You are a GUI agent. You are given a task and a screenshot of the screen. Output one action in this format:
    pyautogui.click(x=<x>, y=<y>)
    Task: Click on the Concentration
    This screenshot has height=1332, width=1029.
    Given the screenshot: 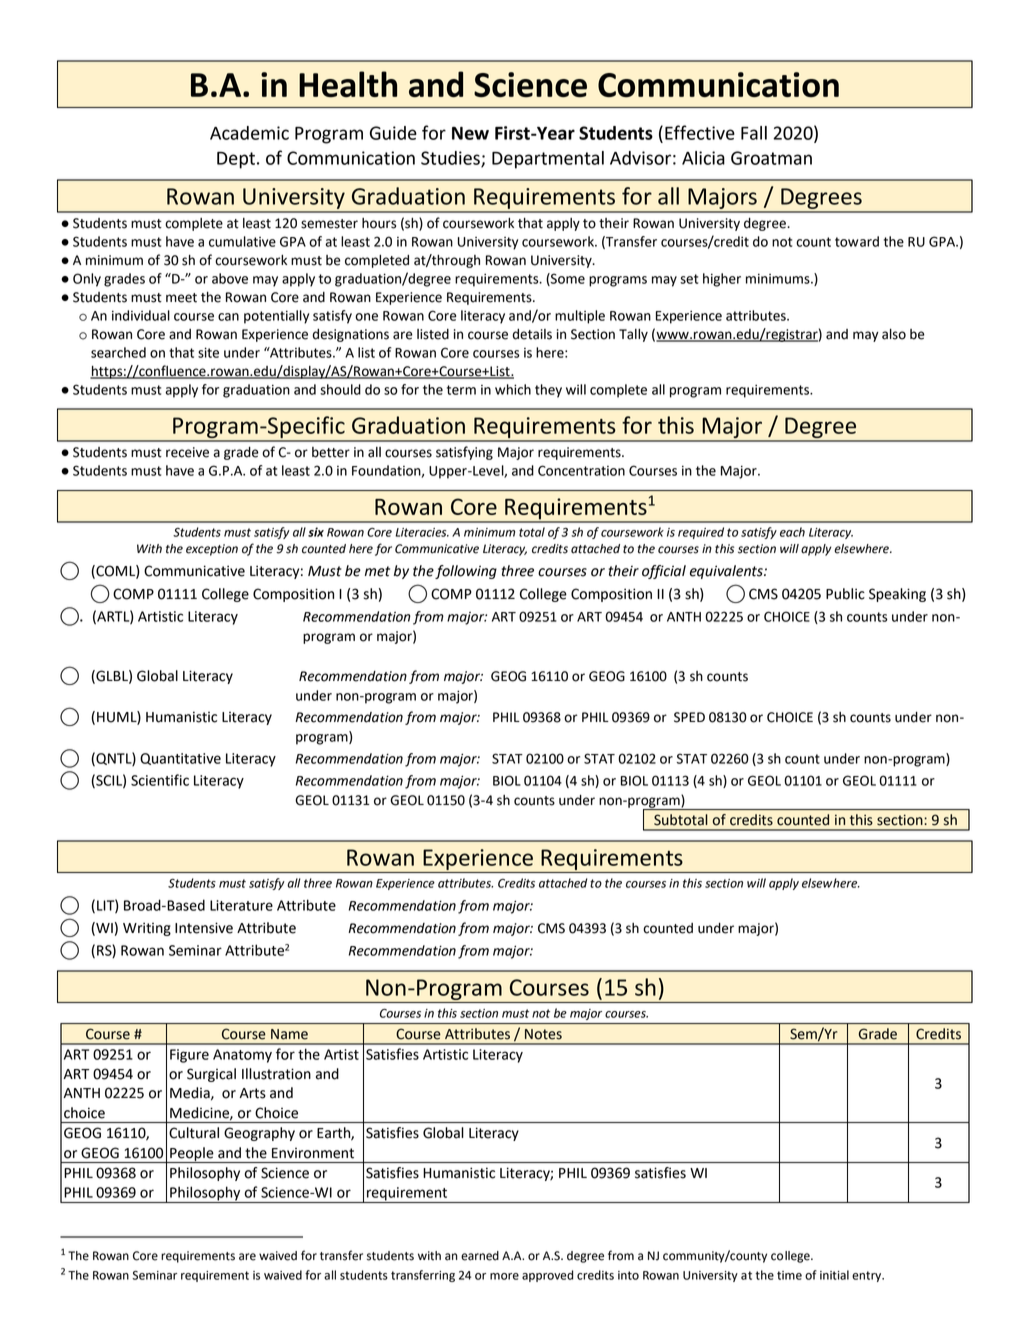 What is the action you would take?
    pyautogui.click(x=581, y=470)
